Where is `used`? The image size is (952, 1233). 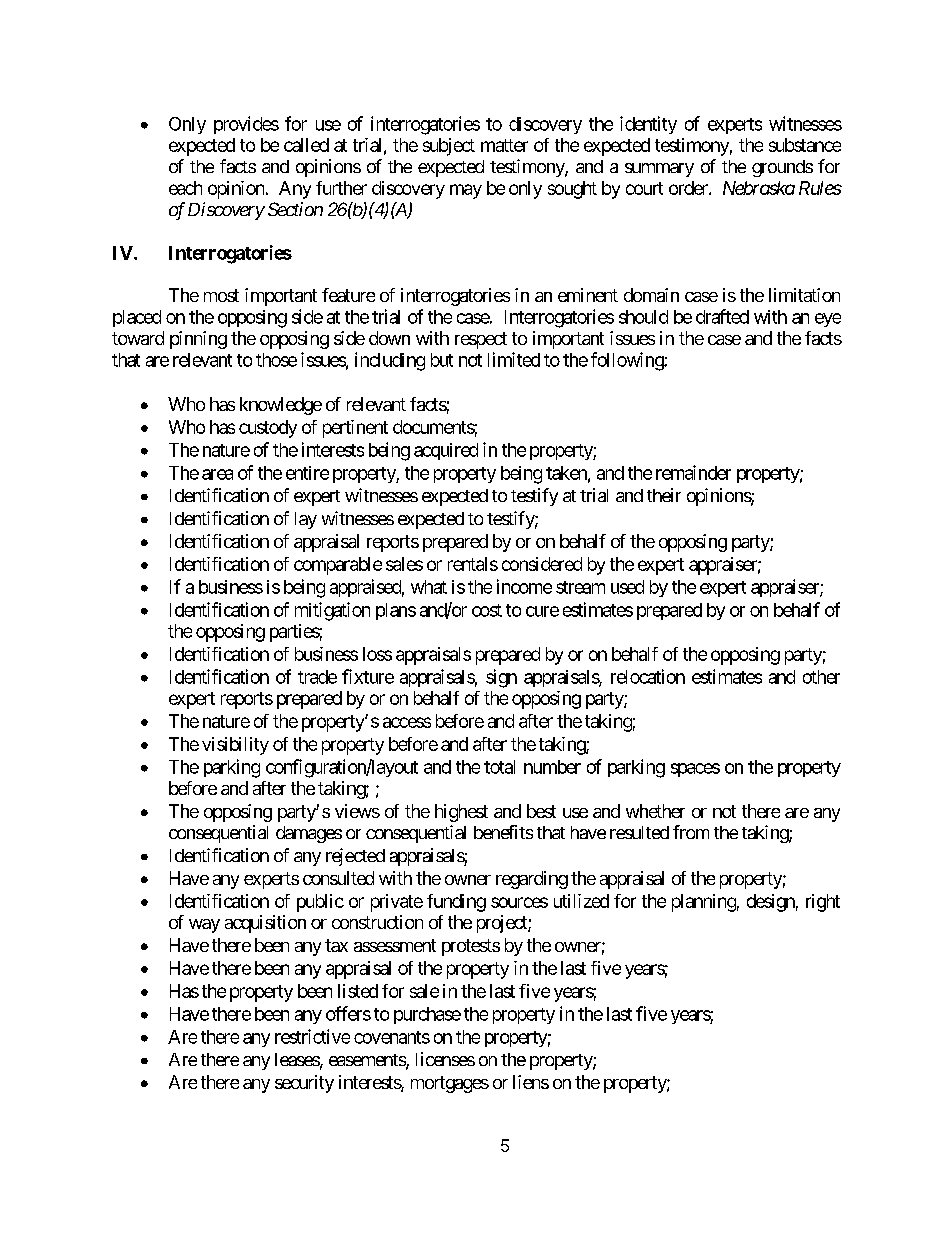 used is located at coordinates (627, 587).
